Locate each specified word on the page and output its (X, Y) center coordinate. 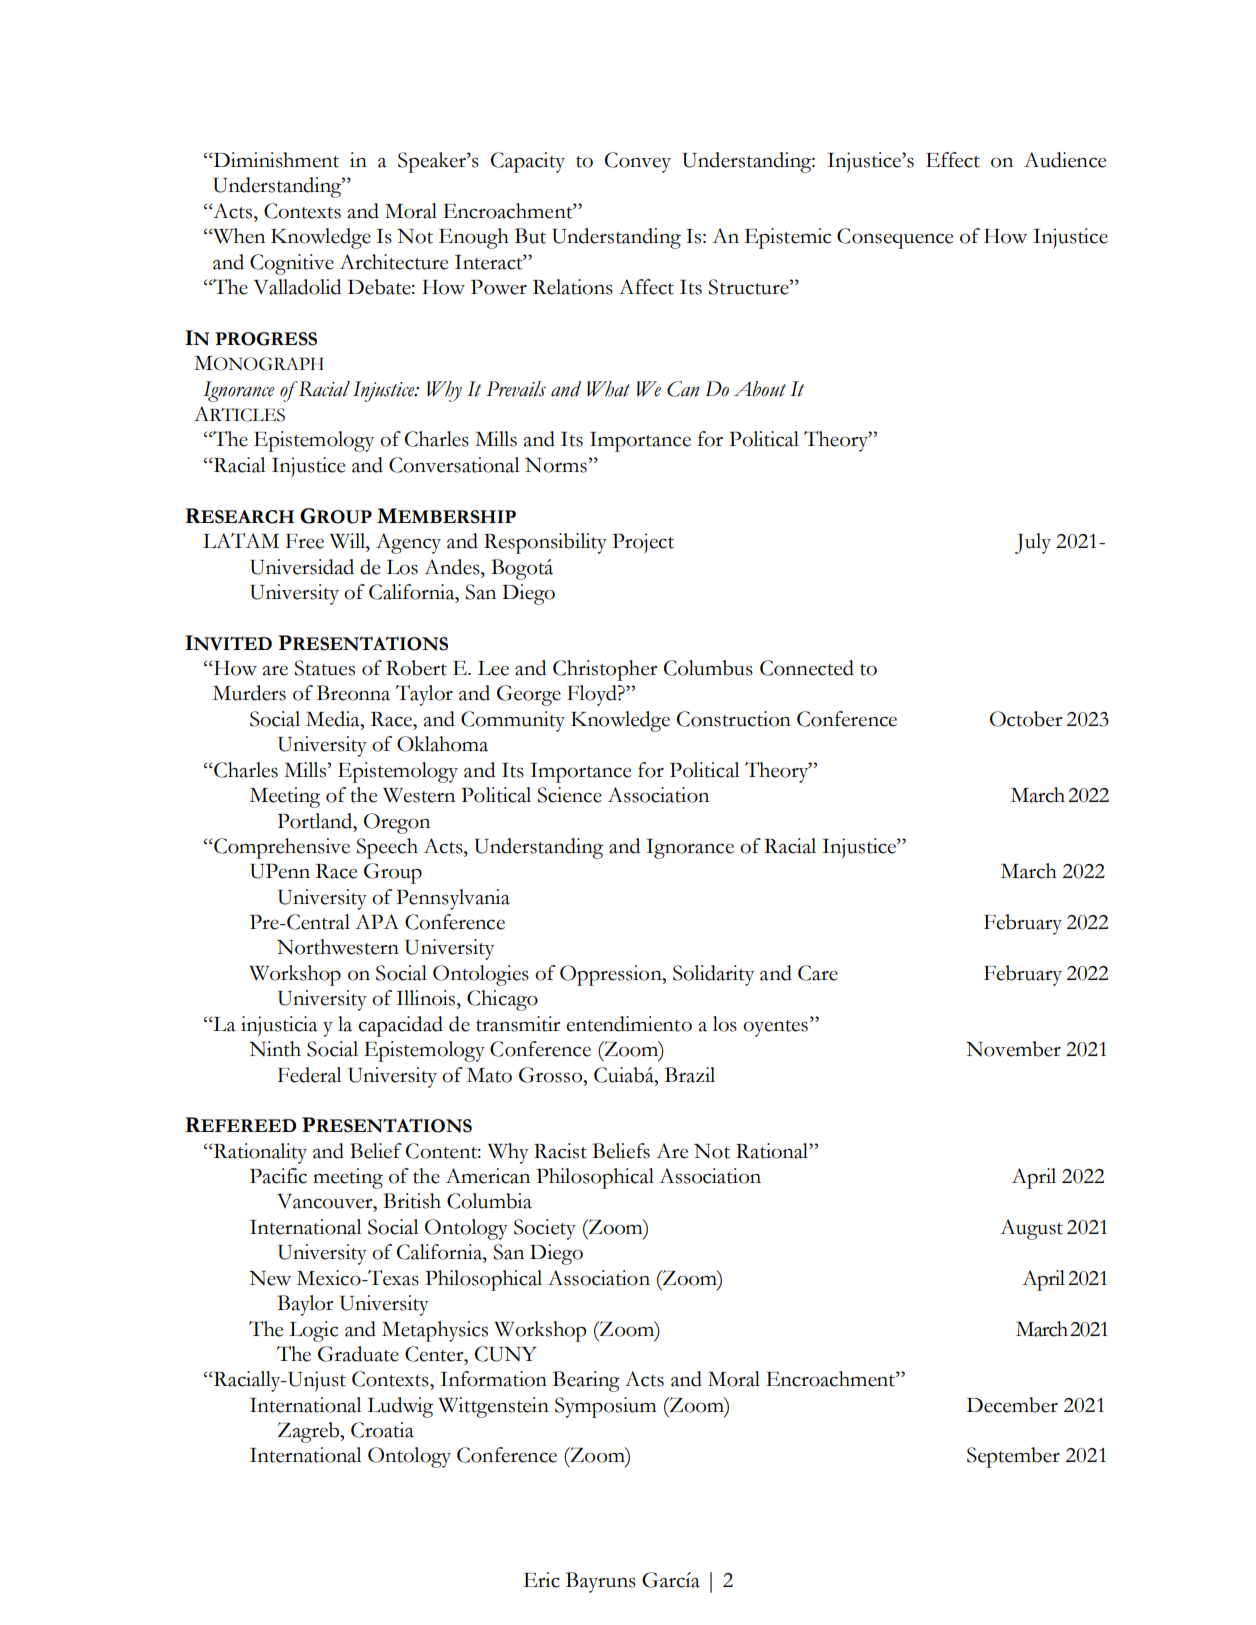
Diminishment (275, 160)
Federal (310, 1075)
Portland (316, 821)
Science (569, 795)
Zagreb (309, 1432)
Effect (953, 160)
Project (643, 543)
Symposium (605, 1407)
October (1026, 719)
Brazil (690, 1075)
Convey (638, 162)
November (1013, 1049)
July (1033, 543)
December (1012, 1405)
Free (305, 541)
